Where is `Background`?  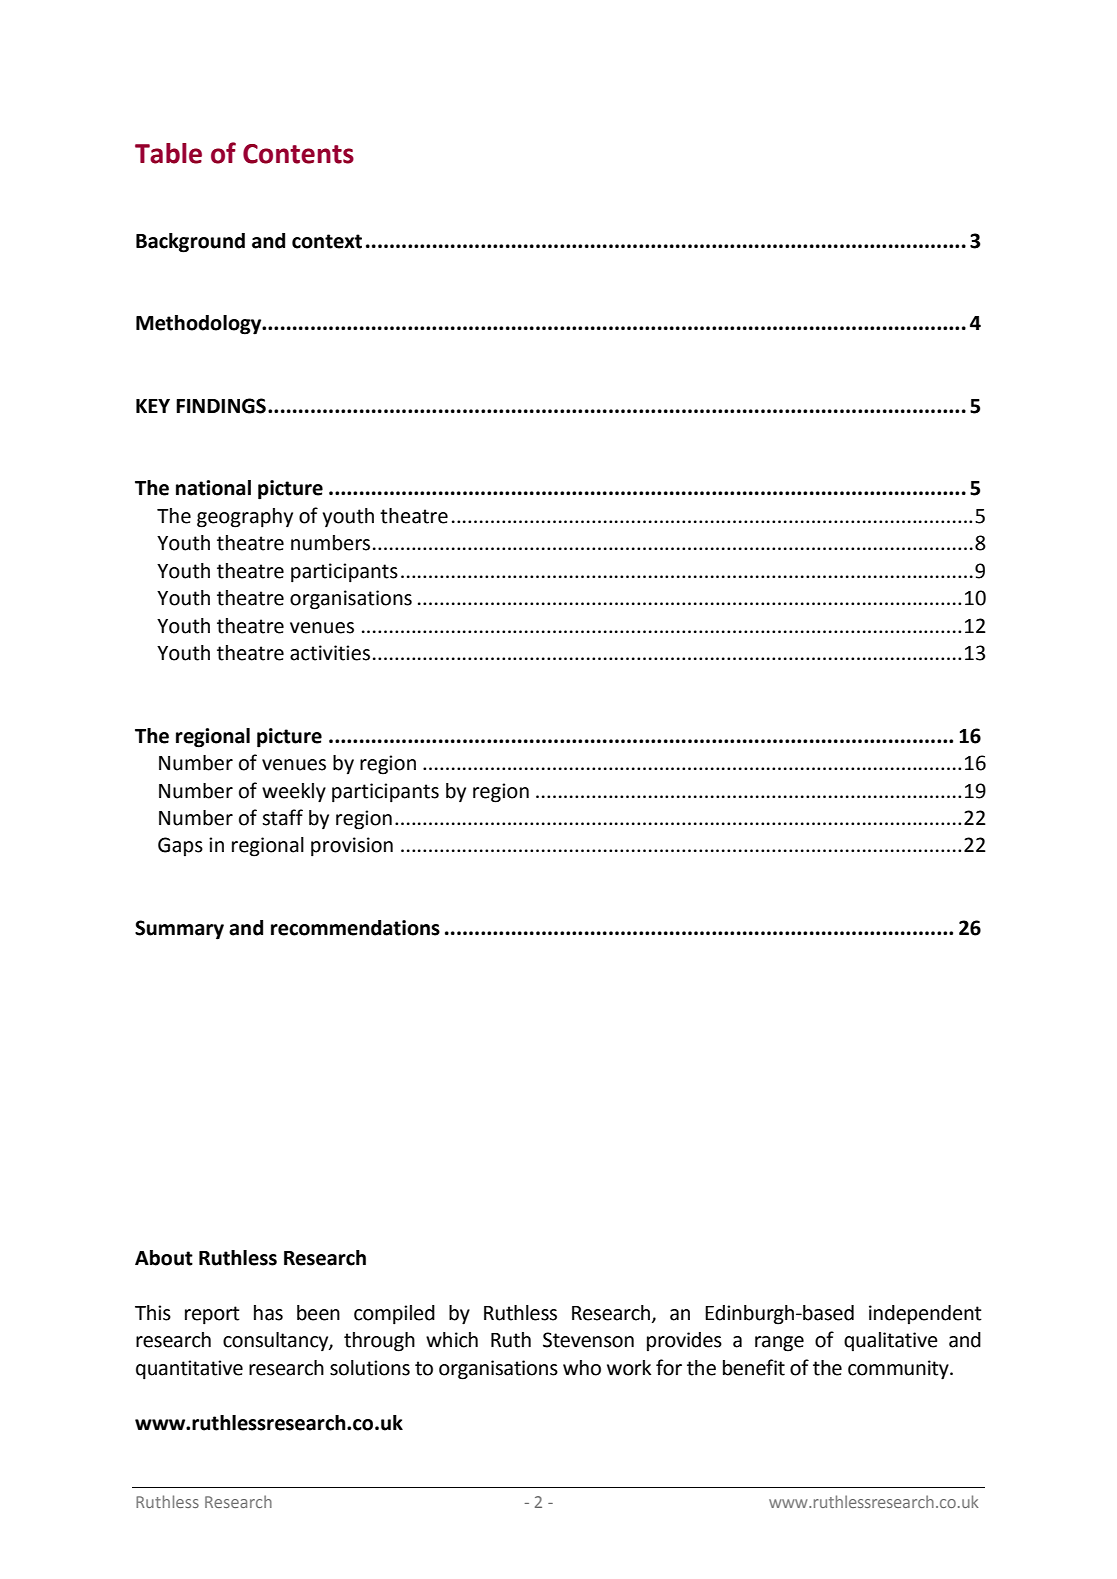
Background is located at coordinates (190, 243).
